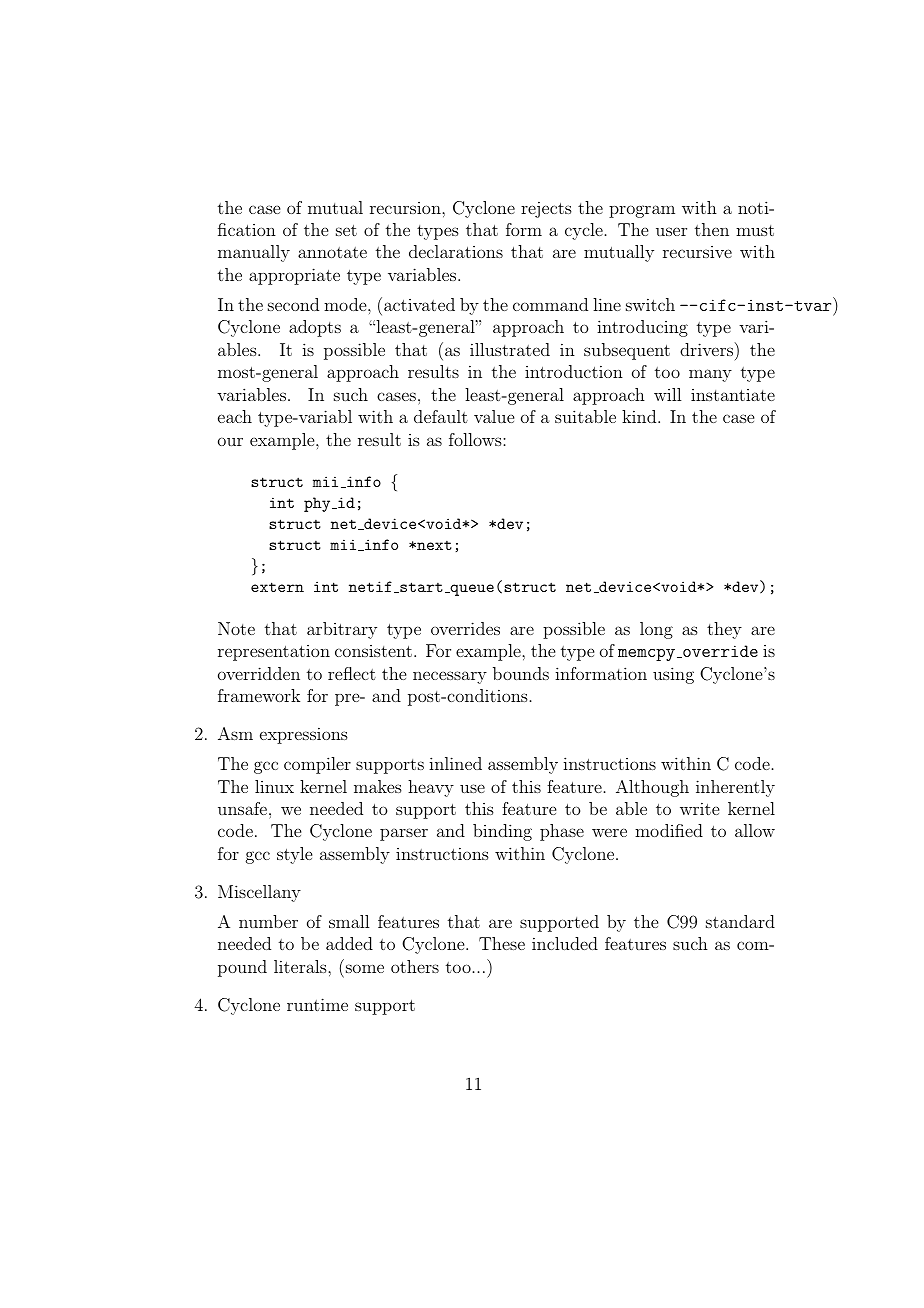  I want to click on These, so click(502, 943).
